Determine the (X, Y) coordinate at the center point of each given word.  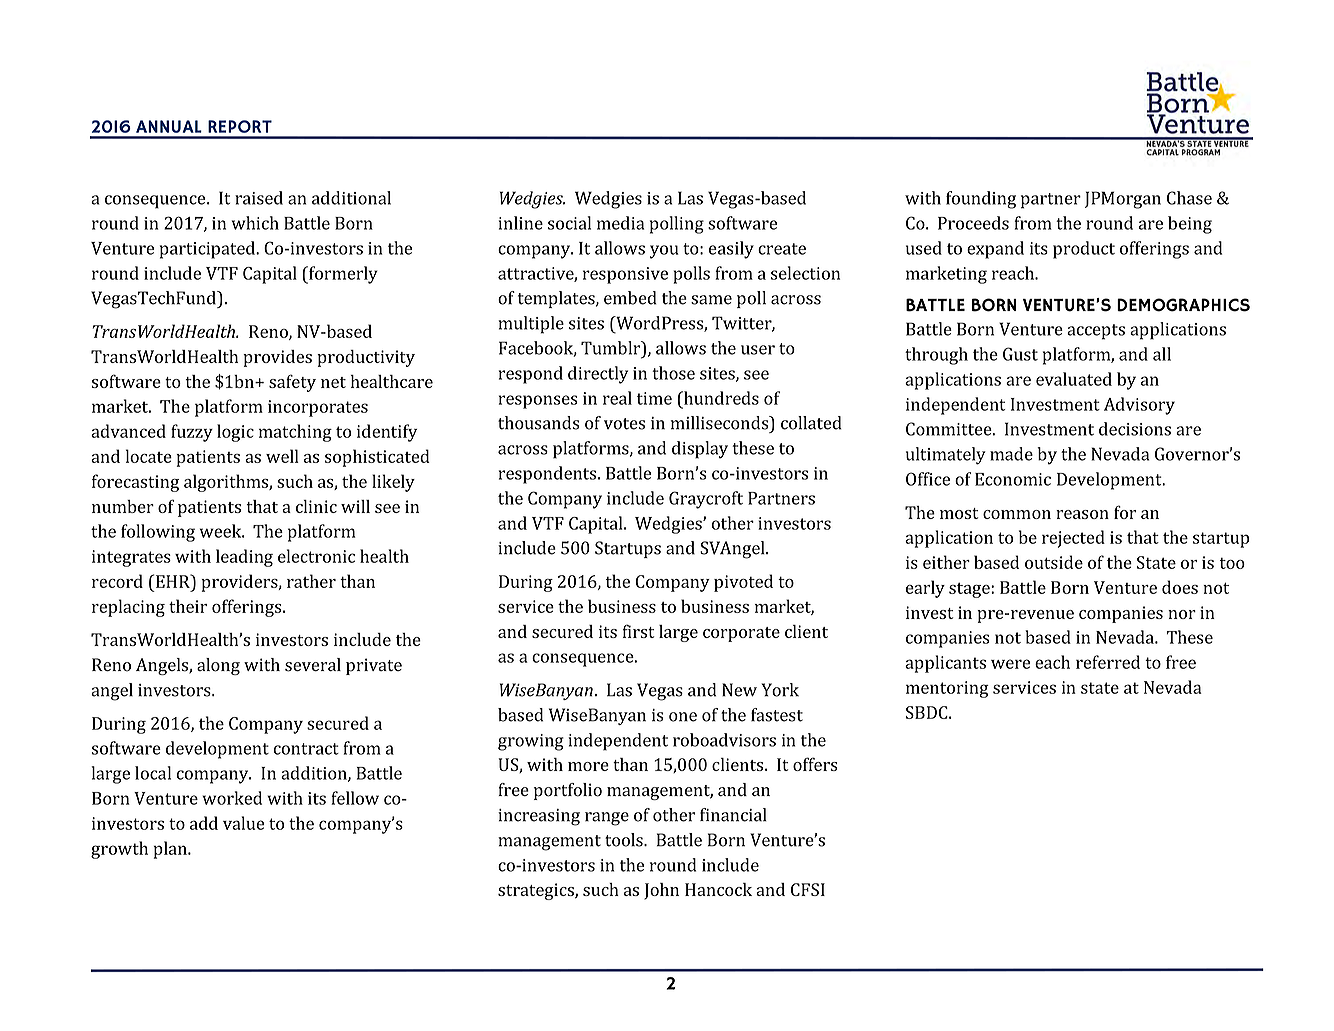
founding (981, 200)
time (654, 398)
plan (171, 850)
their (188, 606)
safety (292, 383)
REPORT (240, 126)
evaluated (1074, 379)
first (638, 631)
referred (1108, 662)
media (620, 223)
